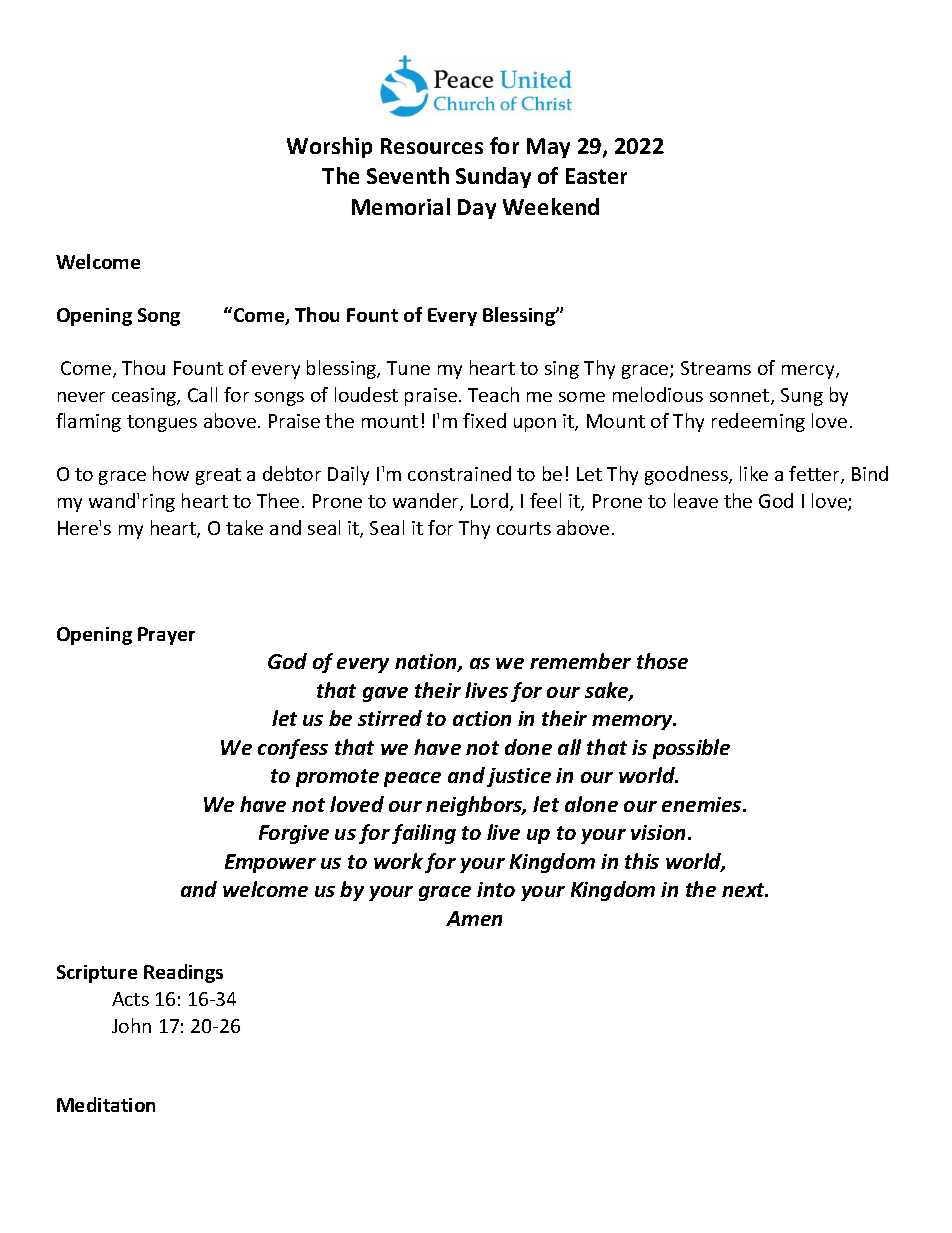 The image size is (952, 1233). I want to click on Amen, so click(474, 918).
